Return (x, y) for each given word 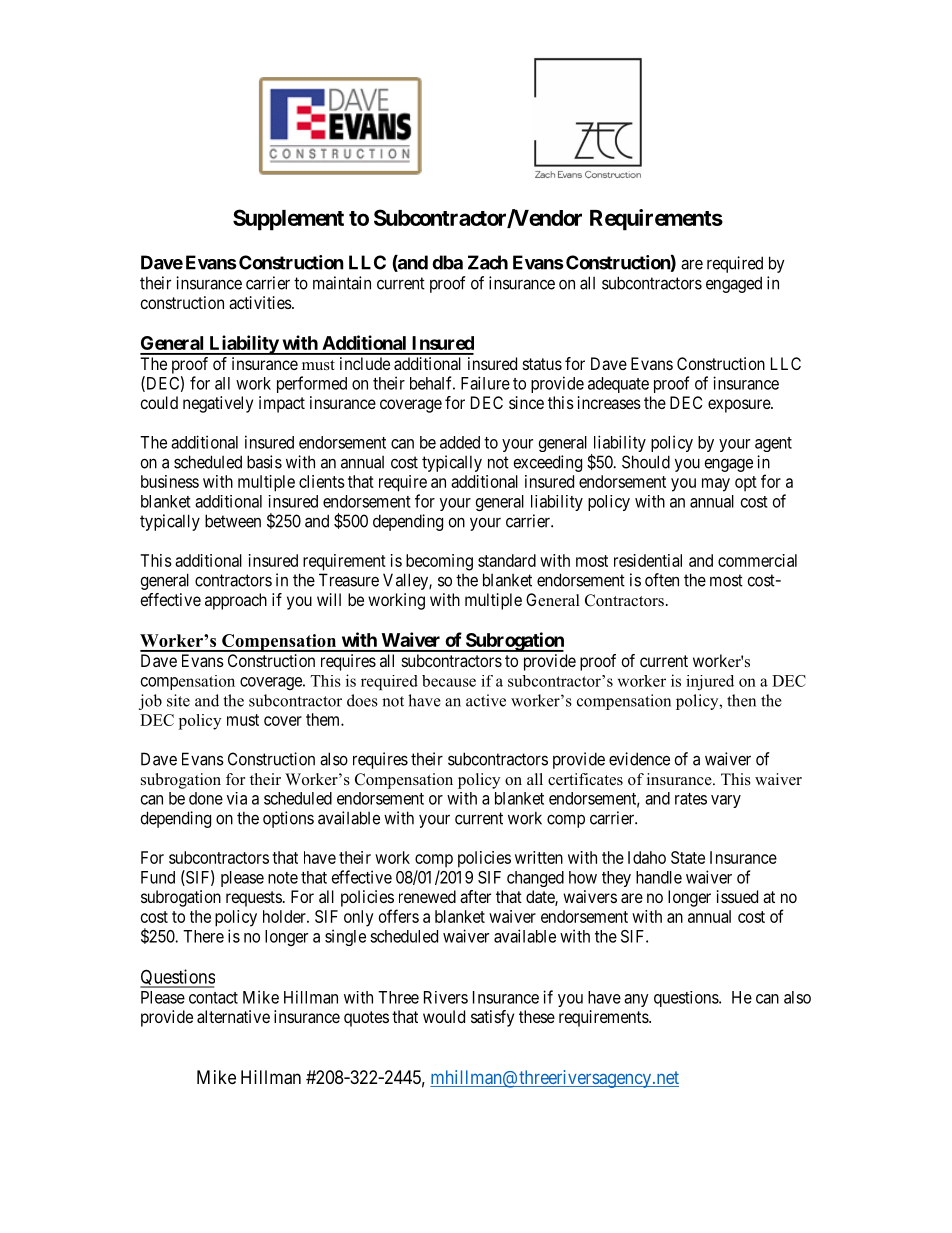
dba (447, 262)
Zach (488, 262)
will (329, 599)
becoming (439, 562)
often (662, 580)
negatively (218, 404)
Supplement (288, 220)
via (237, 798)
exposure (740, 406)
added (460, 442)
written (539, 857)
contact (213, 998)
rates (691, 799)
